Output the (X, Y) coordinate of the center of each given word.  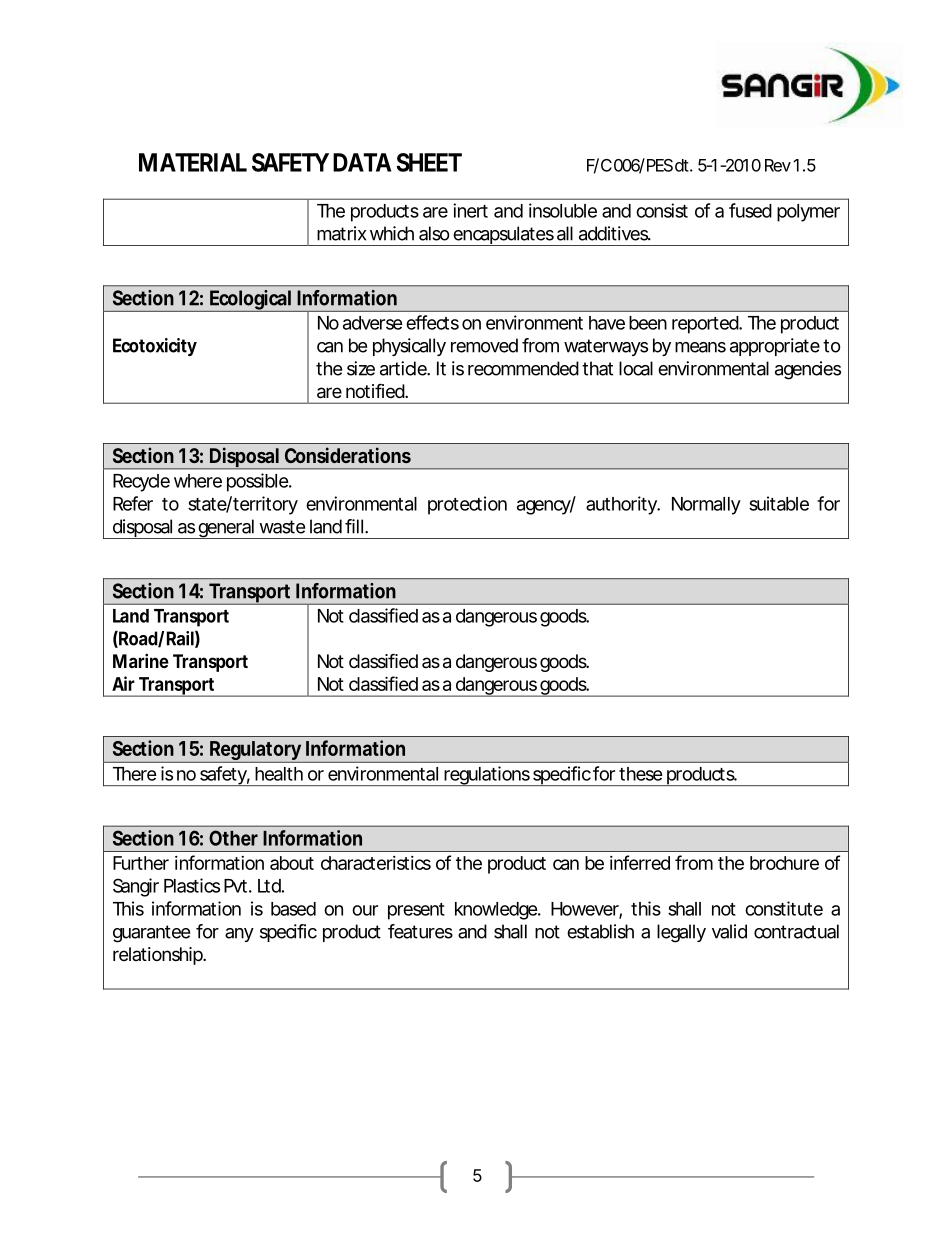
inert (470, 210)
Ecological (250, 301)
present (416, 911)
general (225, 529)
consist (662, 210)
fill (354, 526)
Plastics (192, 885)
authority (621, 505)
